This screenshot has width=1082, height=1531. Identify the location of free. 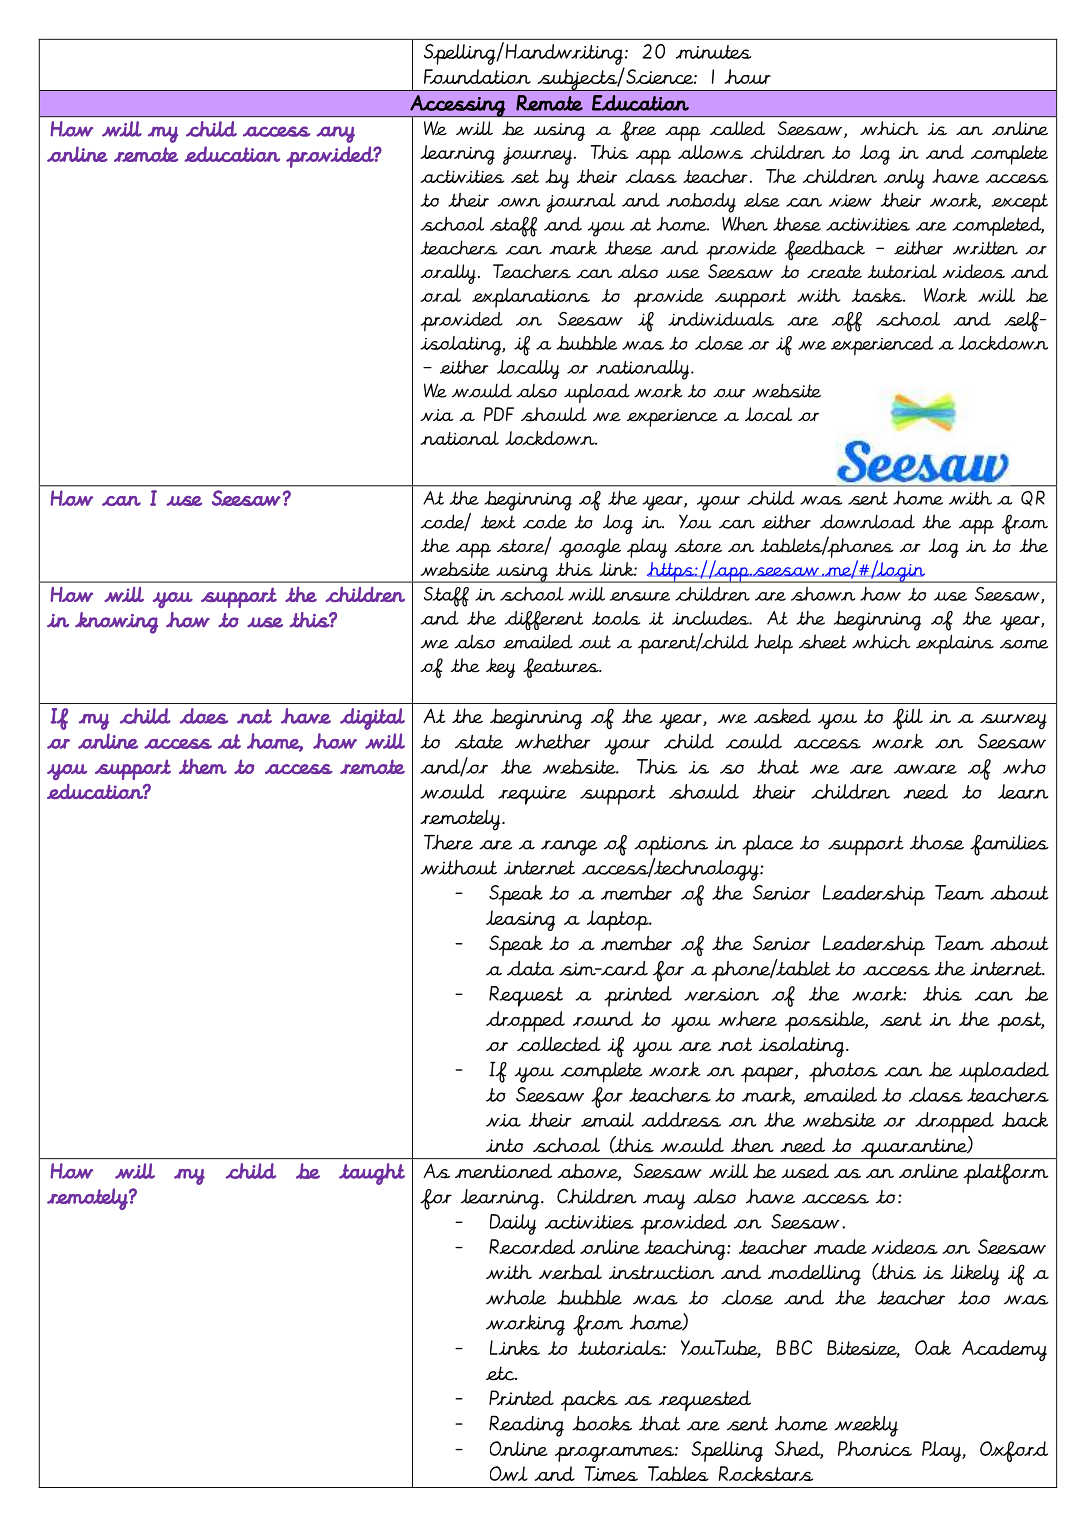
(638, 131).
